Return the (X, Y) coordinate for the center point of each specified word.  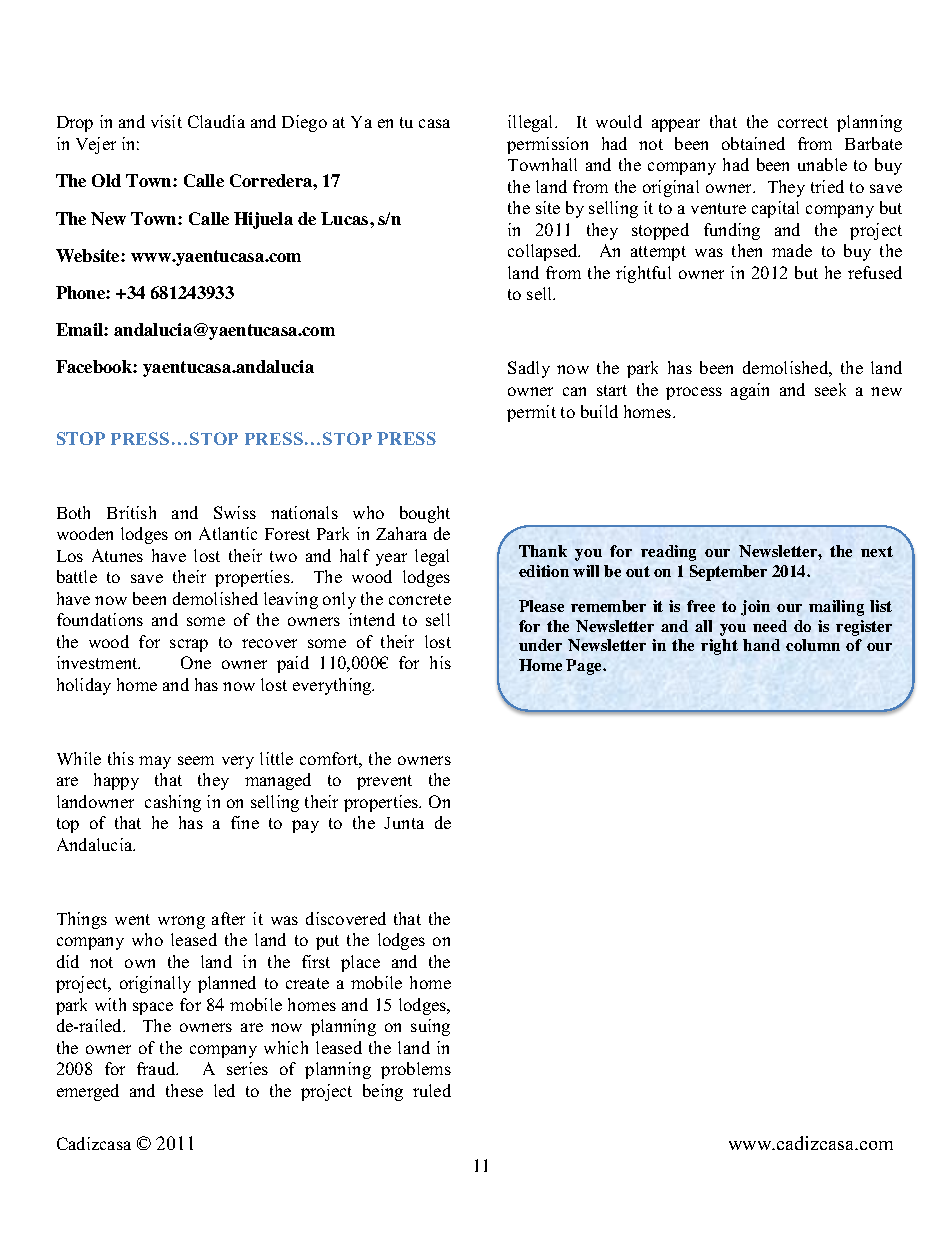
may (155, 762)
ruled (432, 1090)
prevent (384, 782)
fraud (157, 1068)
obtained (753, 143)
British (131, 512)
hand (761, 645)
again (750, 391)
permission (547, 145)
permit (531, 413)
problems (416, 1070)
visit (166, 121)
